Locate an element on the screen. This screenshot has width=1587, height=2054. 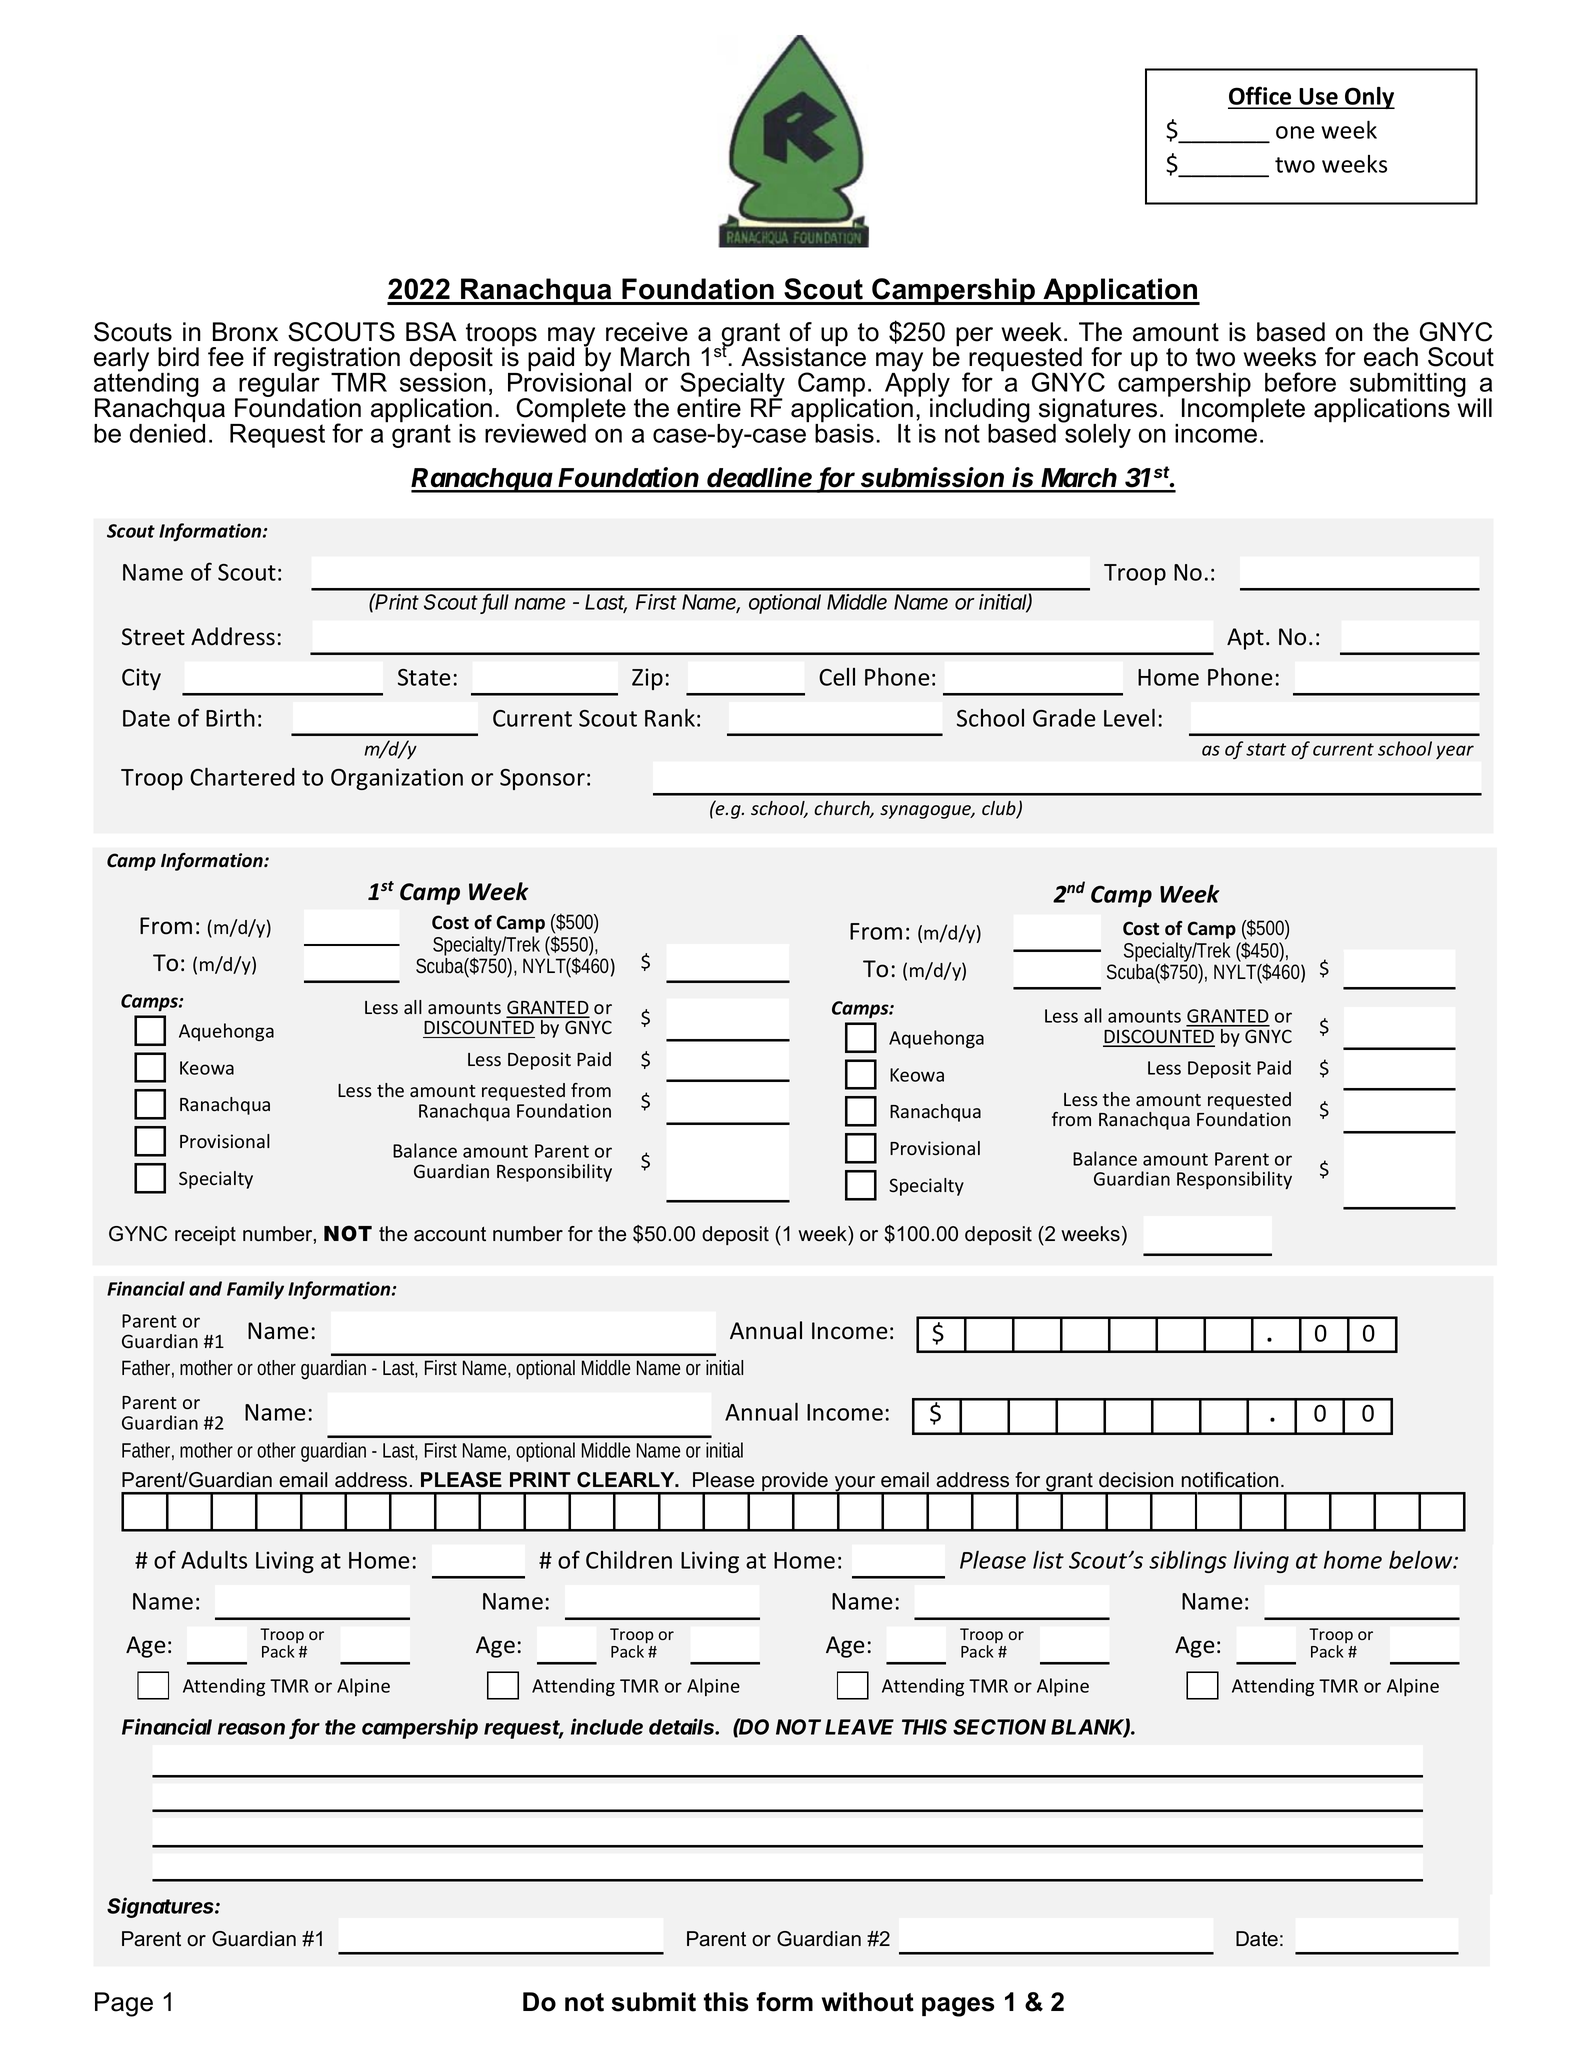
without is located at coordinates (868, 2002).
